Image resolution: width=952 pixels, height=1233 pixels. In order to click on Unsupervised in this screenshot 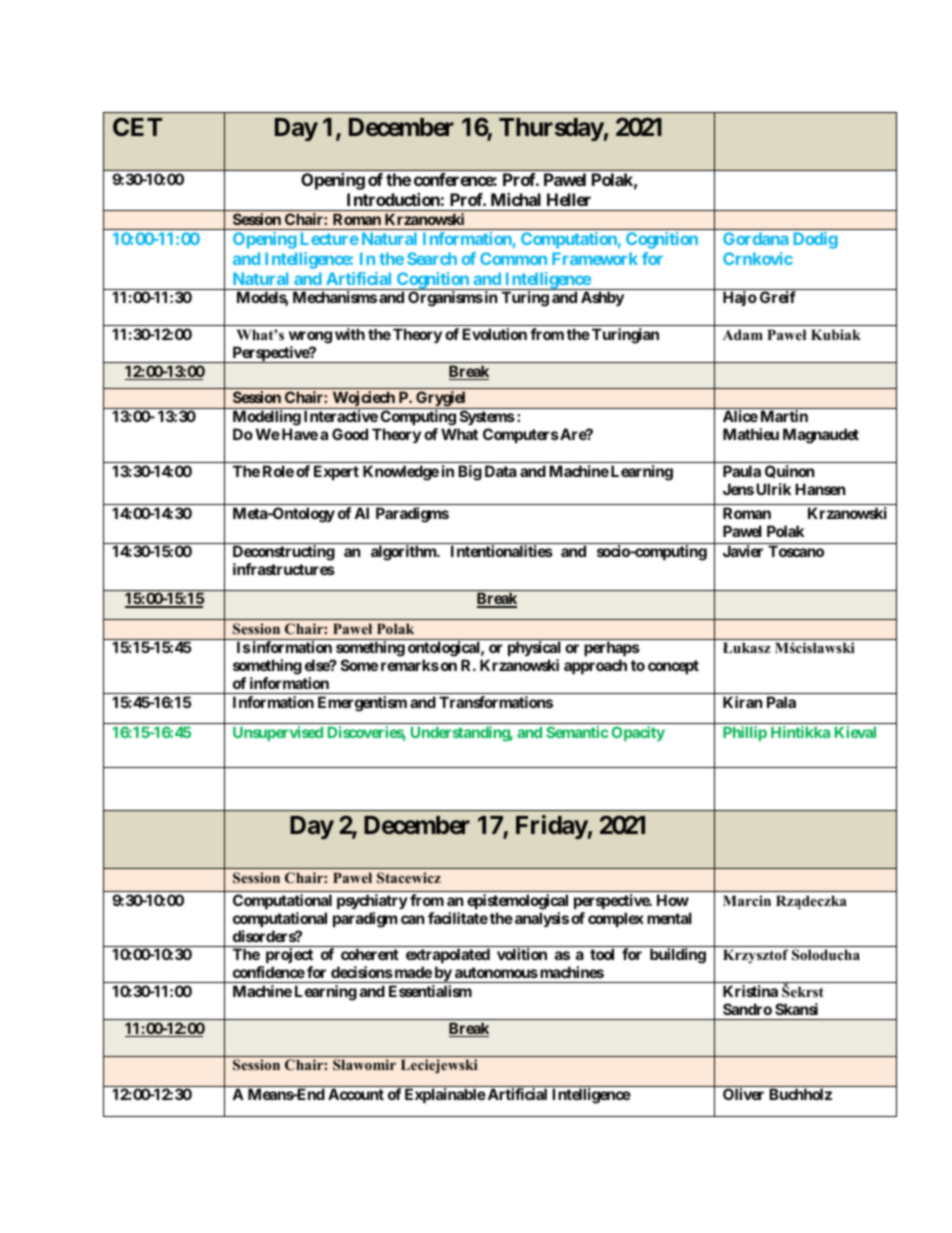, I will do `click(278, 733)`.
